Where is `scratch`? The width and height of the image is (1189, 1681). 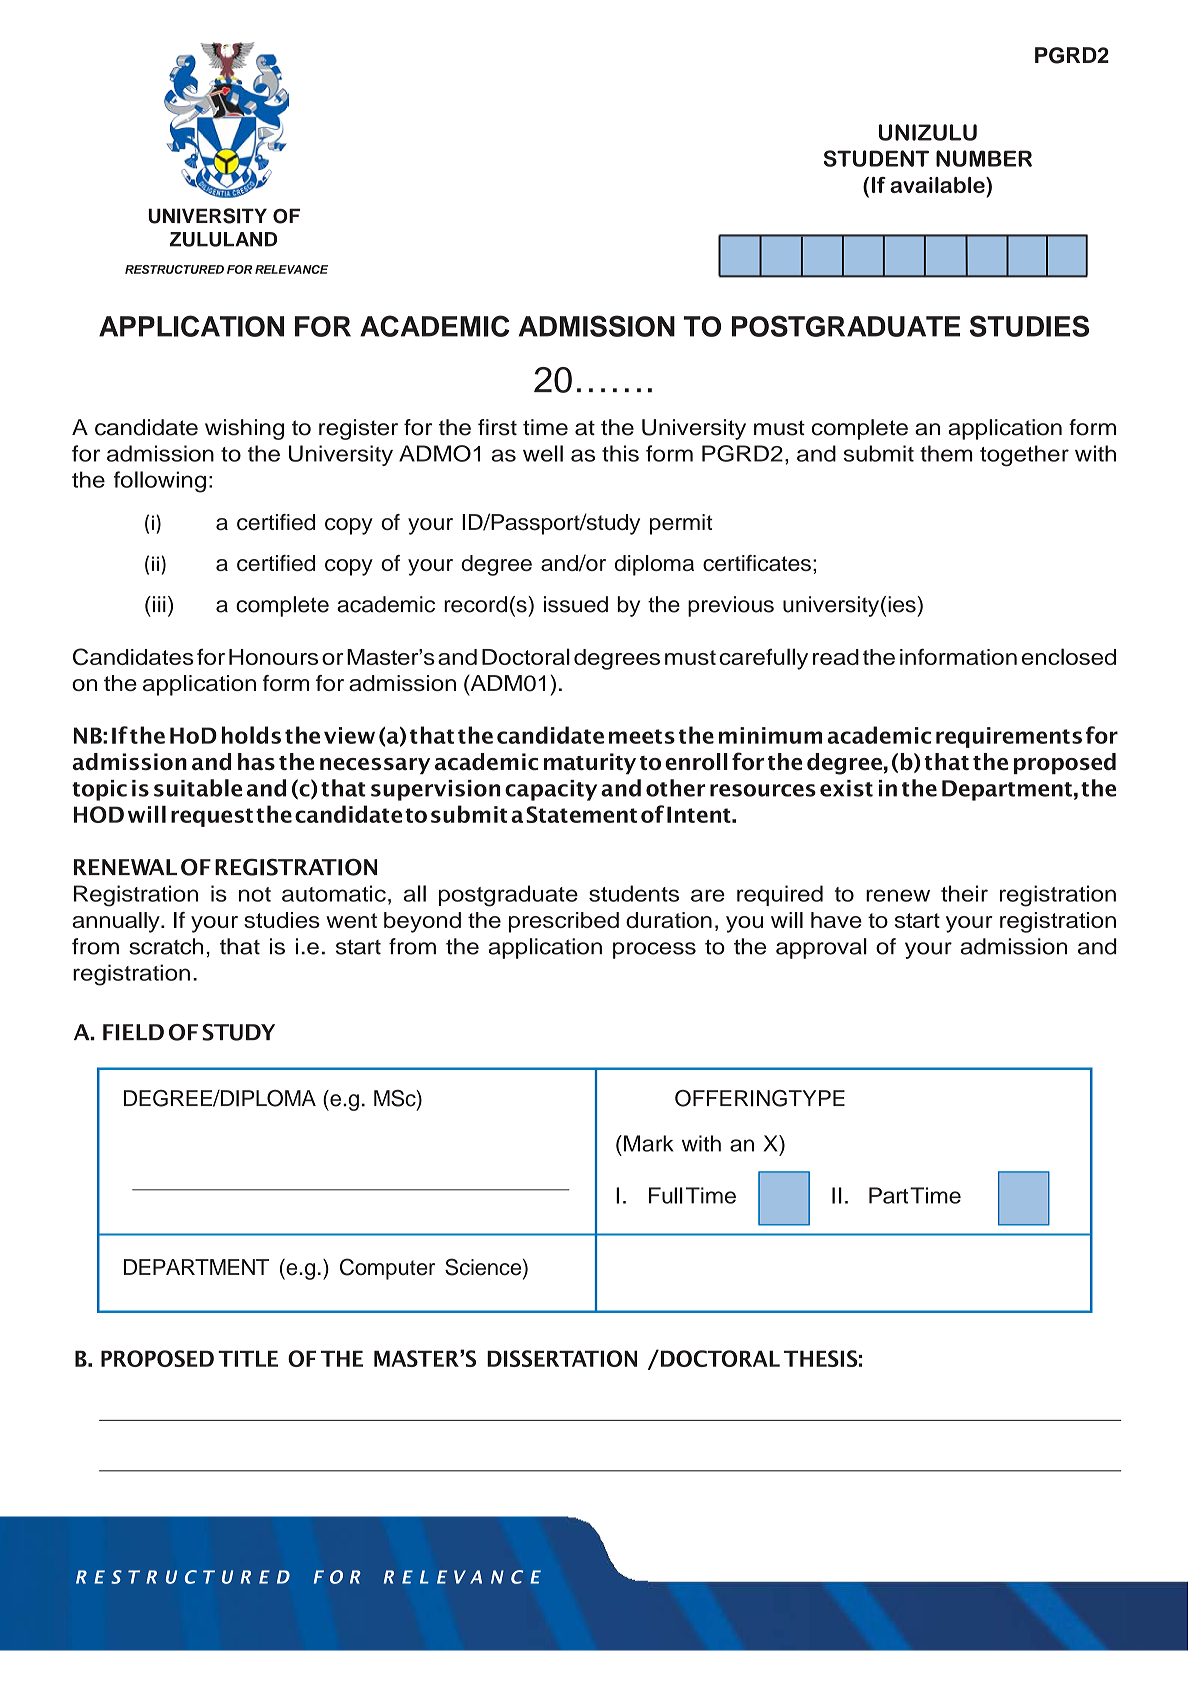
scratch is located at coordinates (166, 946).
